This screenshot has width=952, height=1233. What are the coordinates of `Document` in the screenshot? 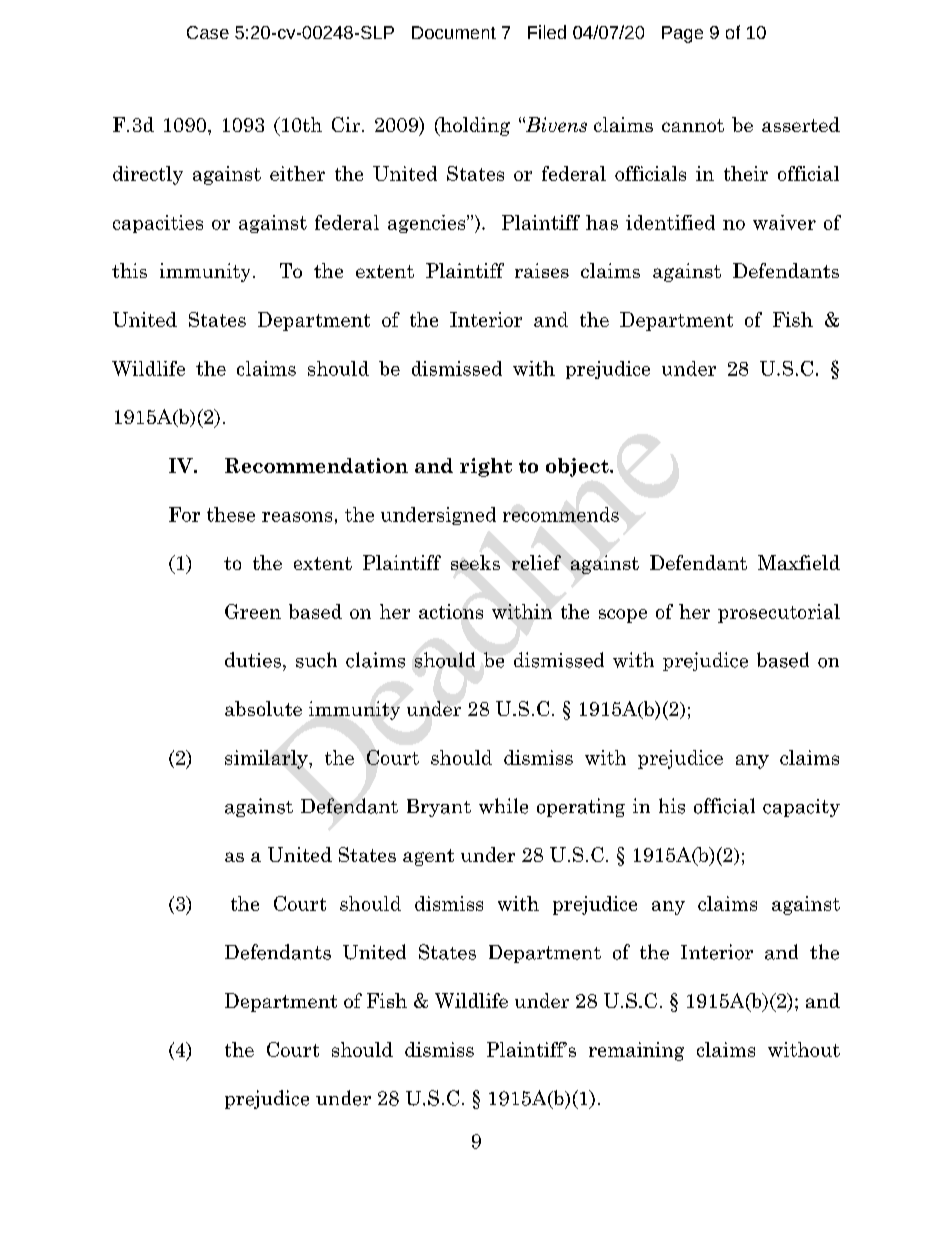 It's located at (454, 32).
